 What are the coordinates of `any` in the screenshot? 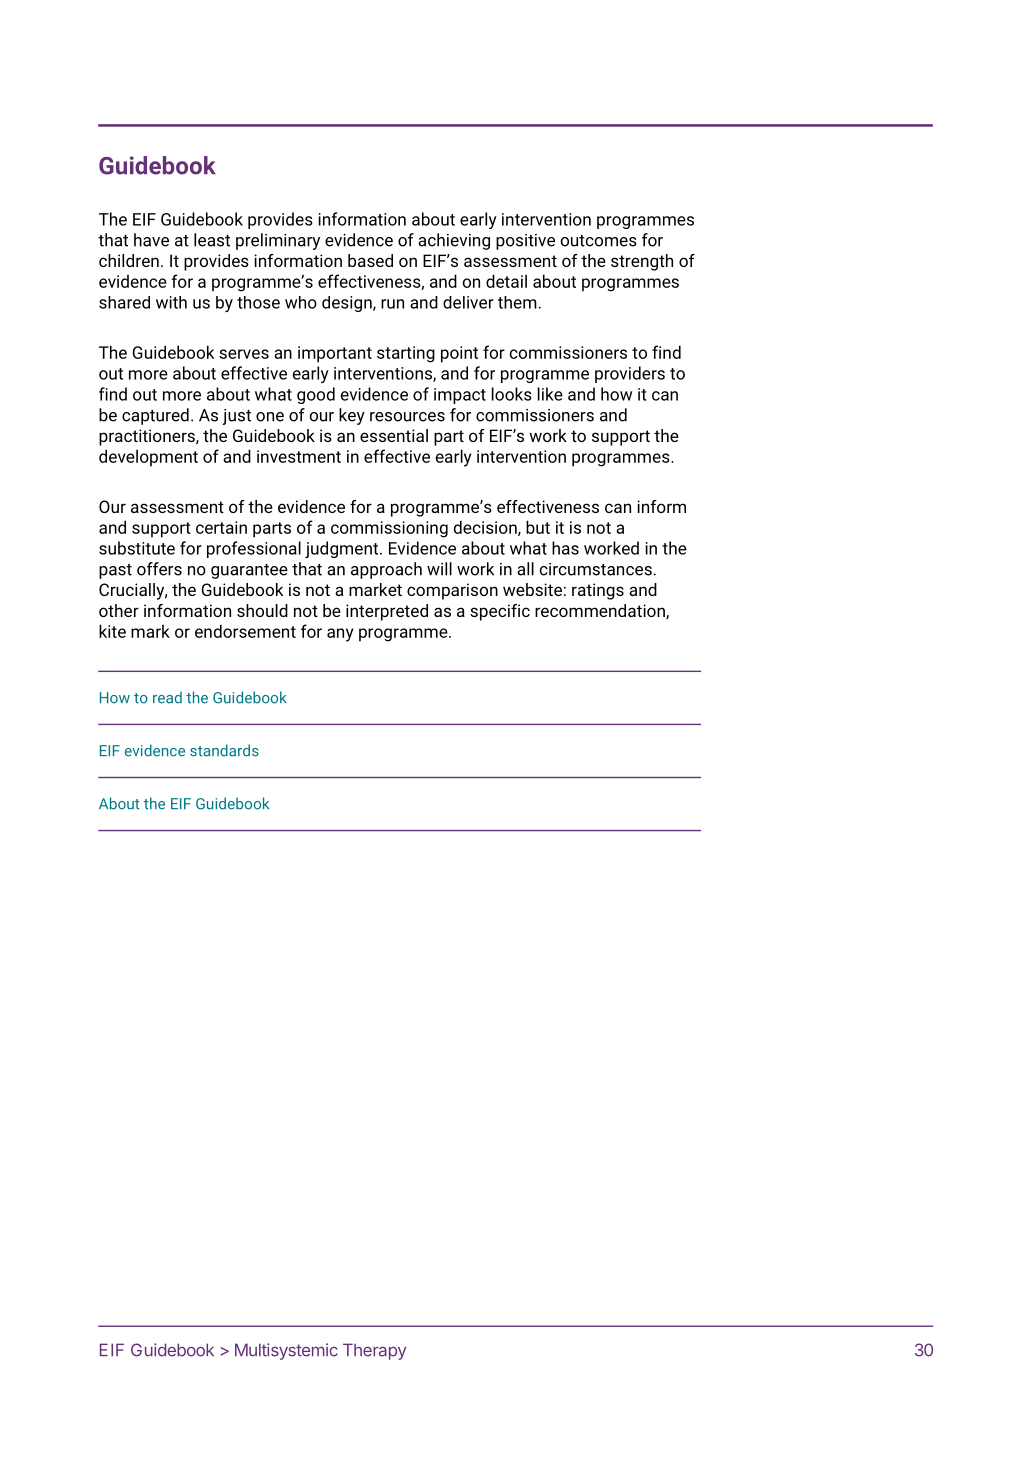 It's located at (340, 635).
